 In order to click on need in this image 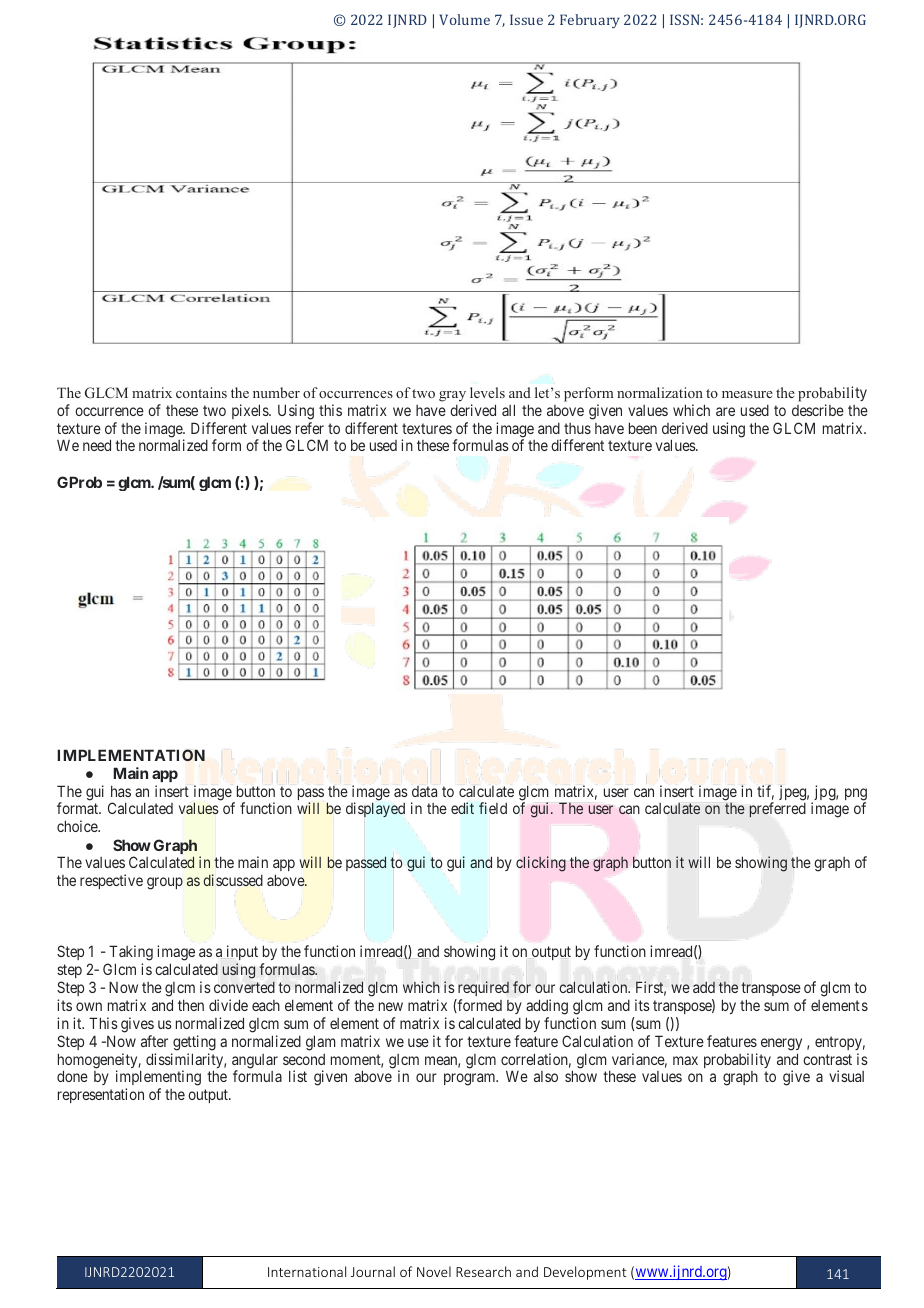, I will do `click(97, 445)`.
